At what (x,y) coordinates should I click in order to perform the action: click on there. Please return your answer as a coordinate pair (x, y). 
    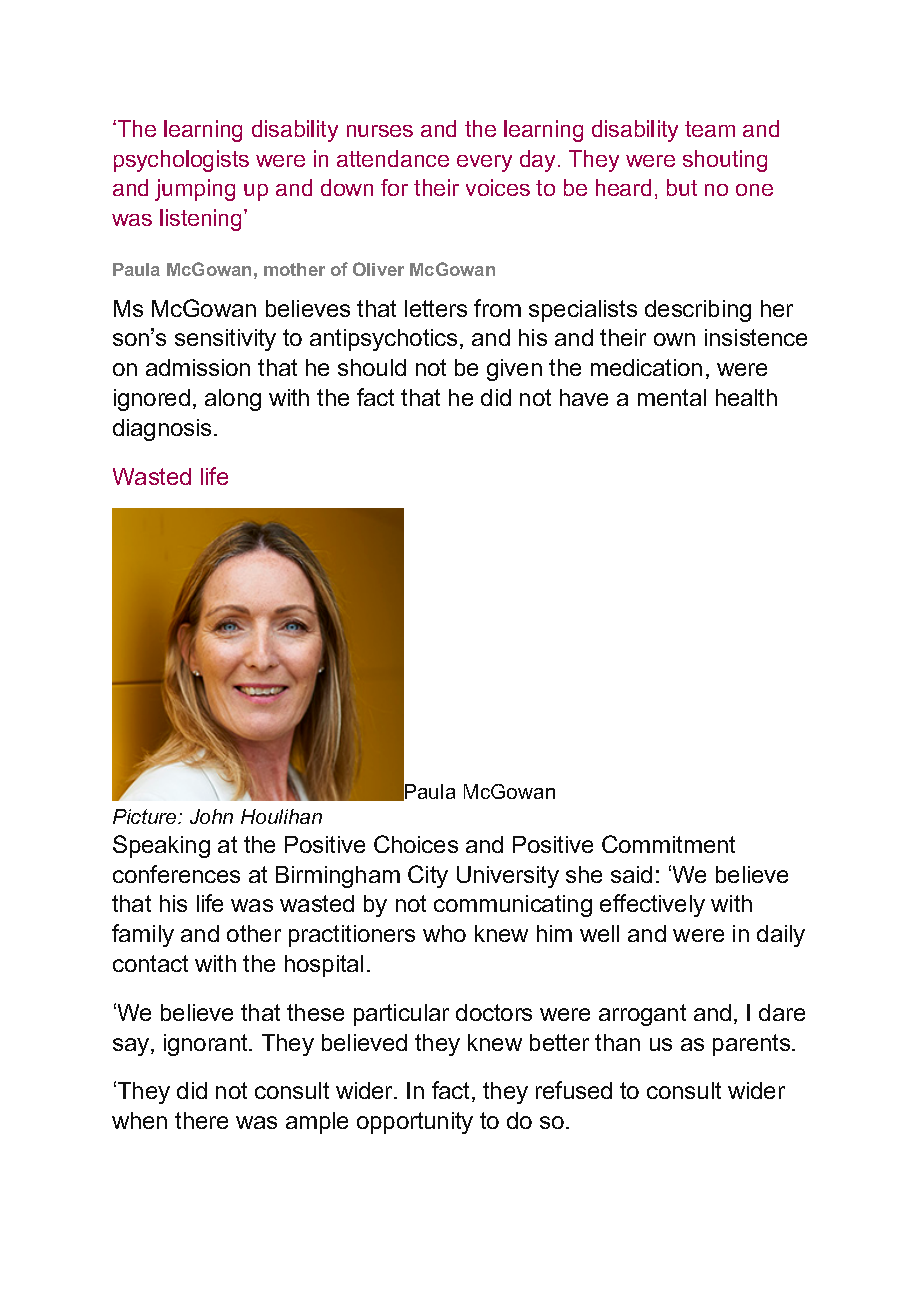
    Looking at the image, I should click on (201, 1120).
